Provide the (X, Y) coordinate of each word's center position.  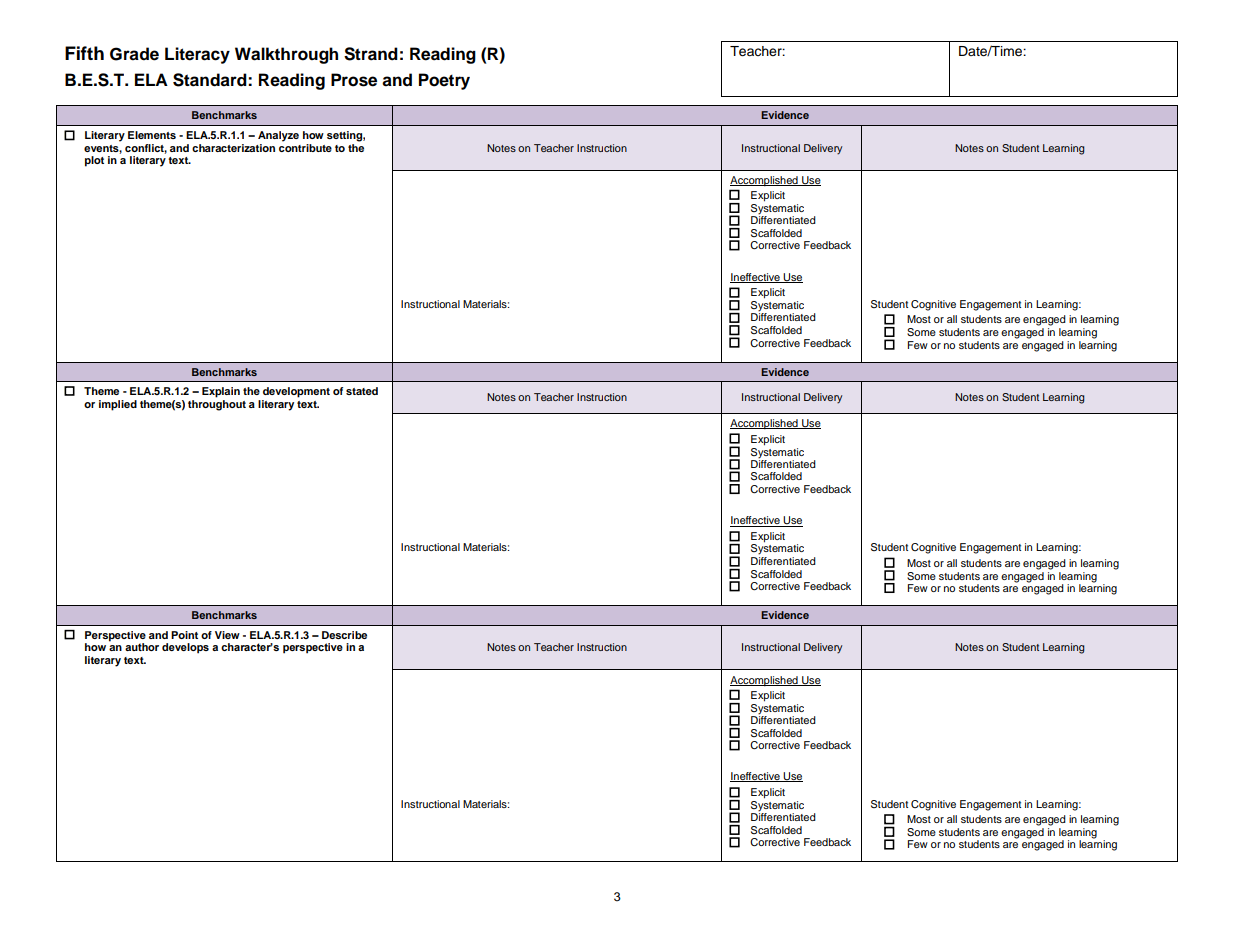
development (296, 392)
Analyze (278, 136)
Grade (134, 54)
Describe (344, 635)
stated (362, 391)
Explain (221, 392)
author (142, 647)
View (227, 635)
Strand (371, 54)
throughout (217, 404)
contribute (305, 146)
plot (94, 161)
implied (118, 405)
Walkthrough (286, 55)
